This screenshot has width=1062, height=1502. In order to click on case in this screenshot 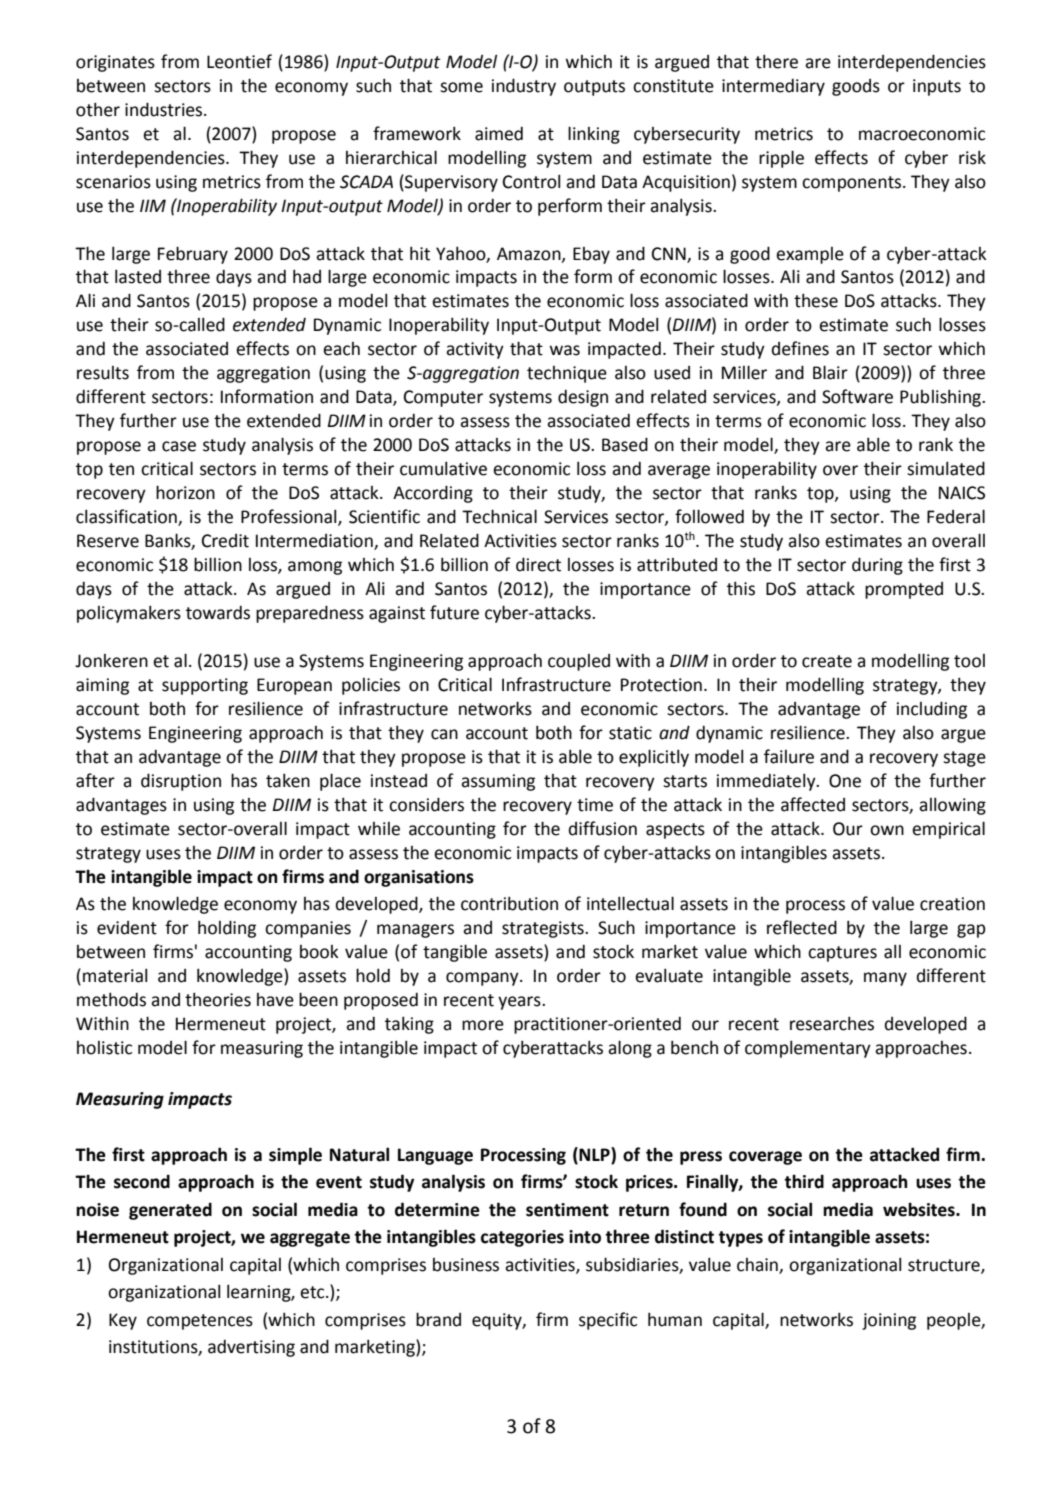, I will do `click(179, 446)`.
